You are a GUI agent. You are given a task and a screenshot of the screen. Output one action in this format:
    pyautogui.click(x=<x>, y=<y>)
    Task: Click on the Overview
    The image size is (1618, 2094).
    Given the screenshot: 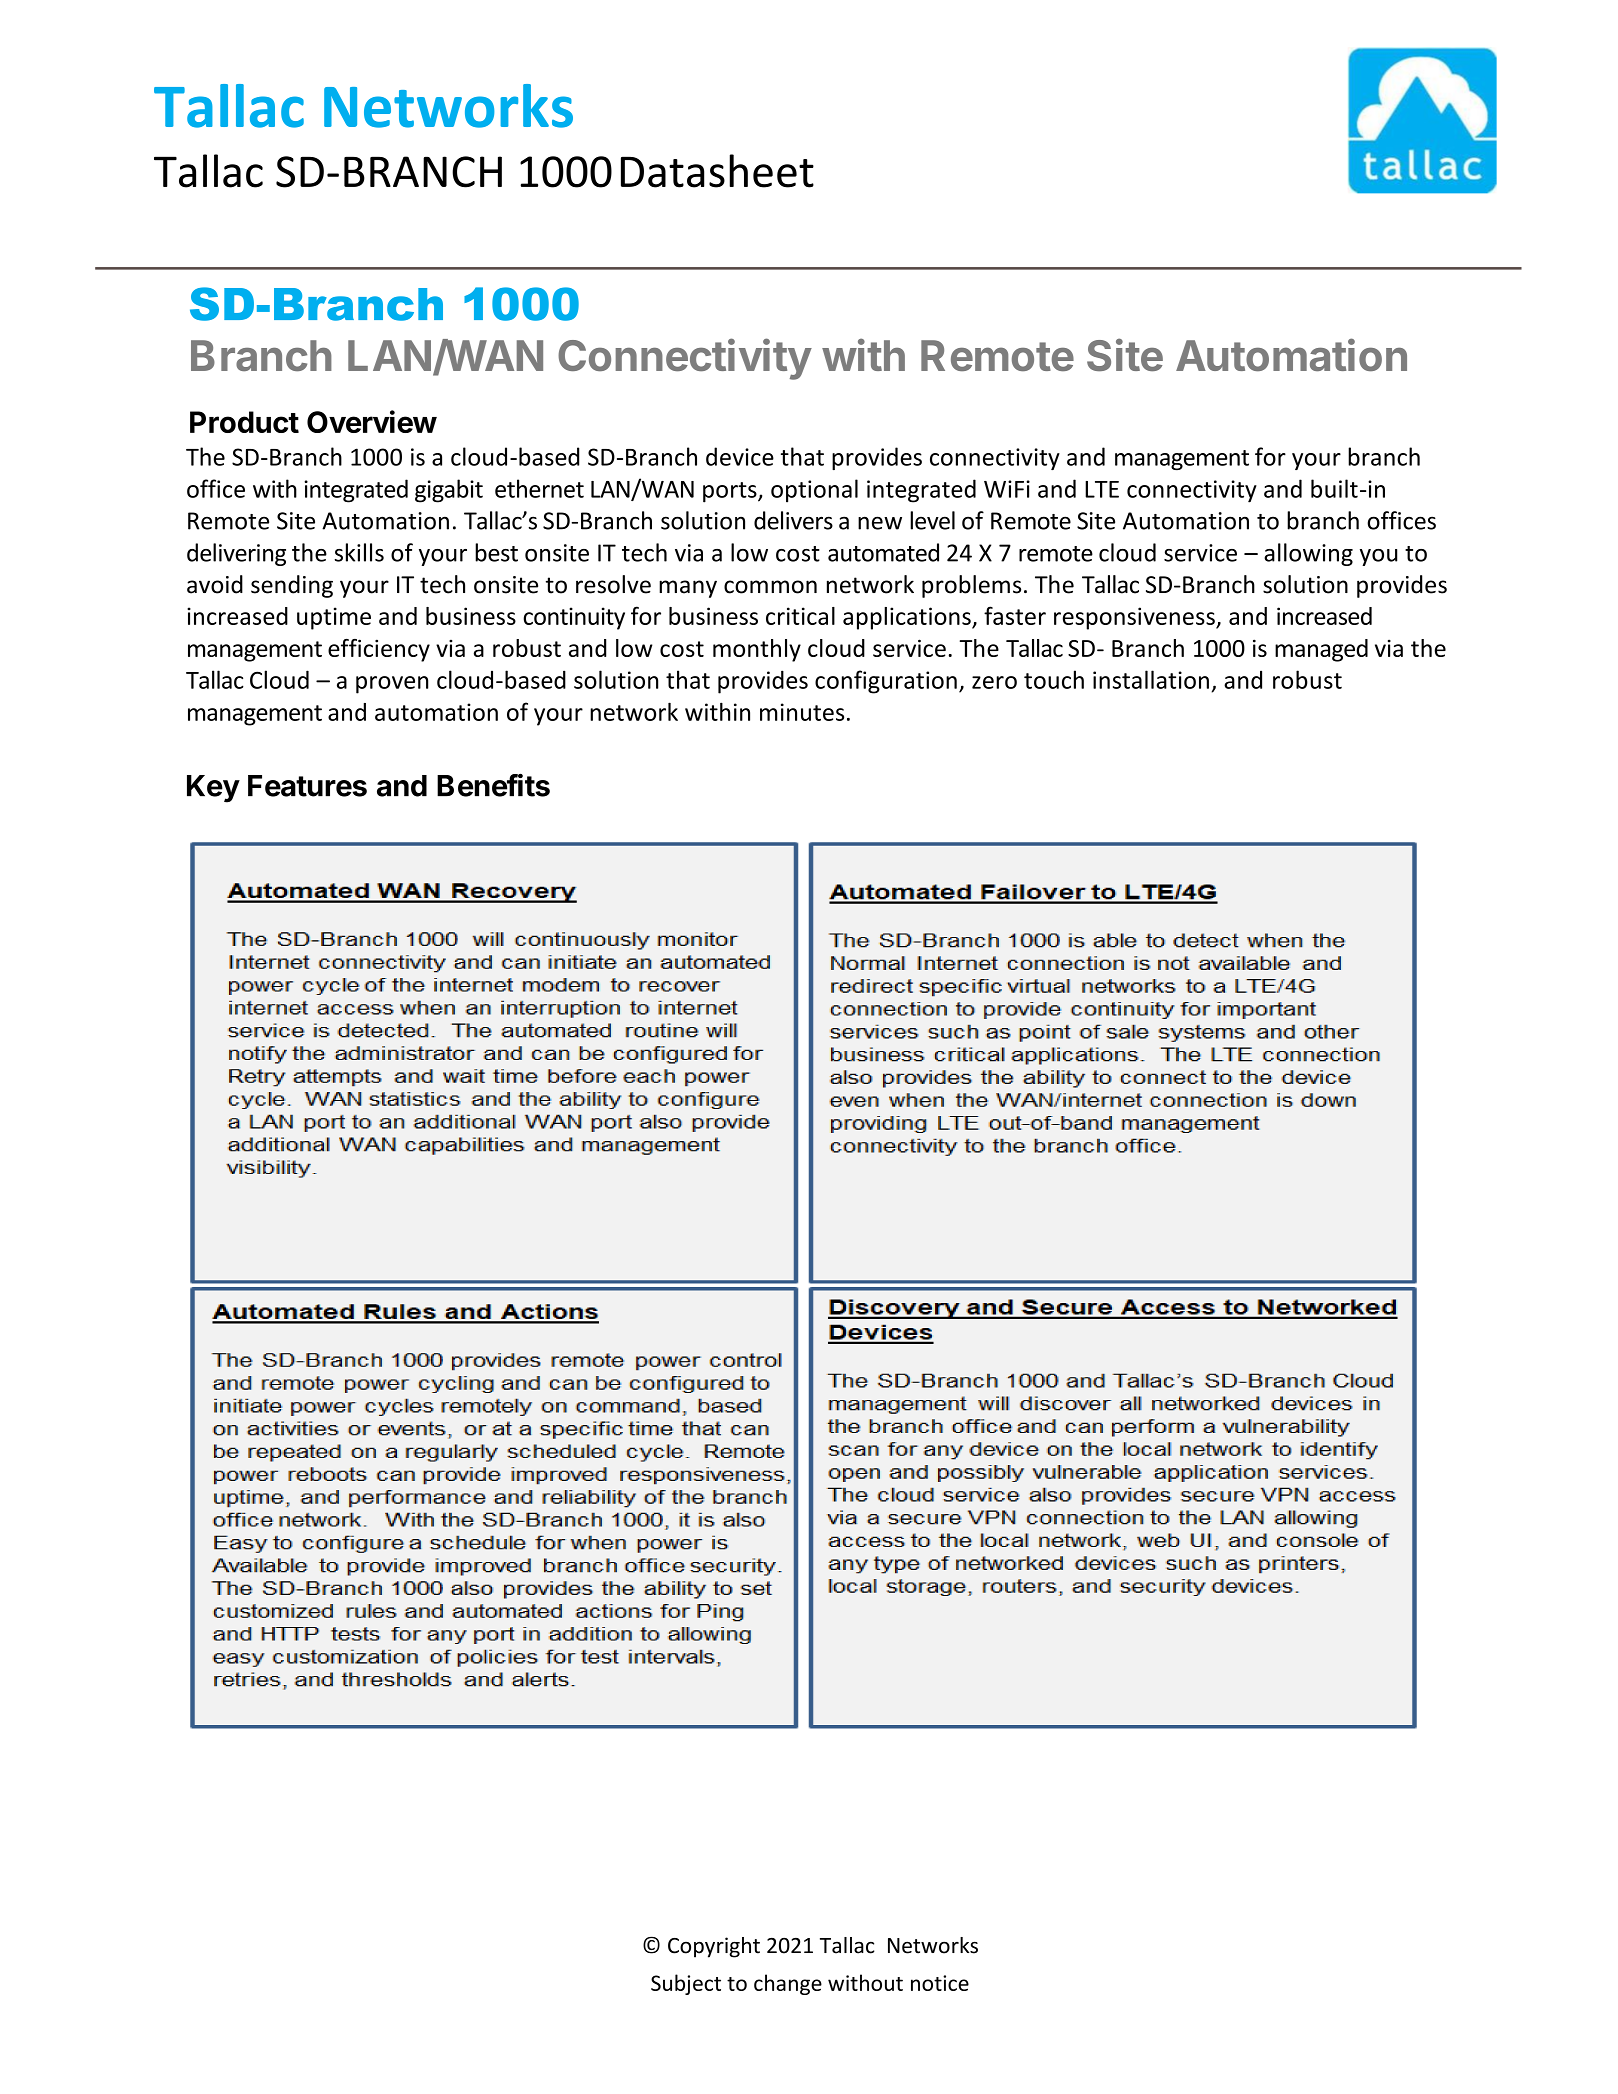 What is the action you would take?
    pyautogui.click(x=372, y=421)
